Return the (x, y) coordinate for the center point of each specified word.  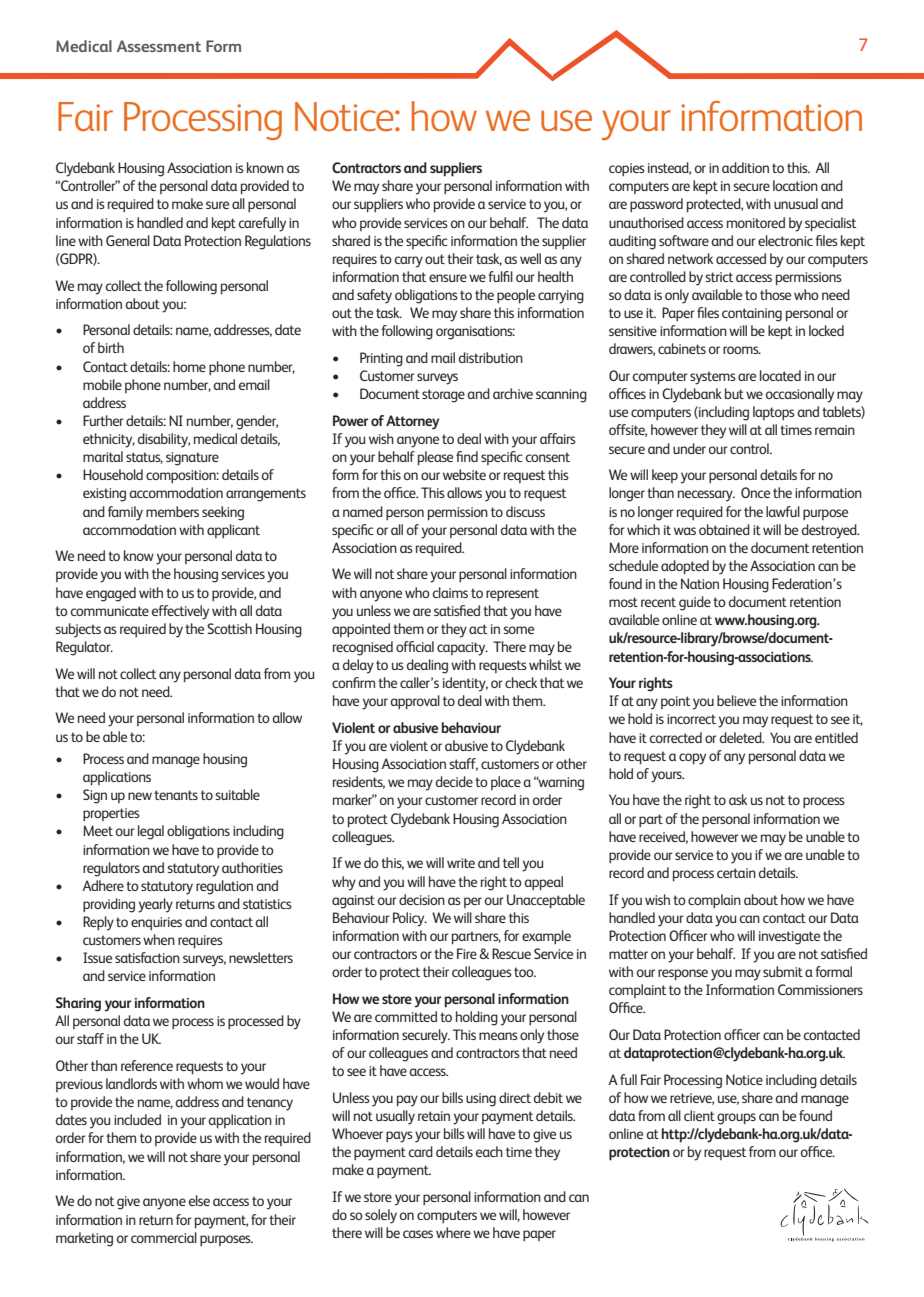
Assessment (159, 46)
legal (151, 832)
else (199, 1200)
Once (755, 492)
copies (627, 169)
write (461, 863)
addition (745, 167)
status (144, 458)
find (467, 456)
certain (736, 873)
